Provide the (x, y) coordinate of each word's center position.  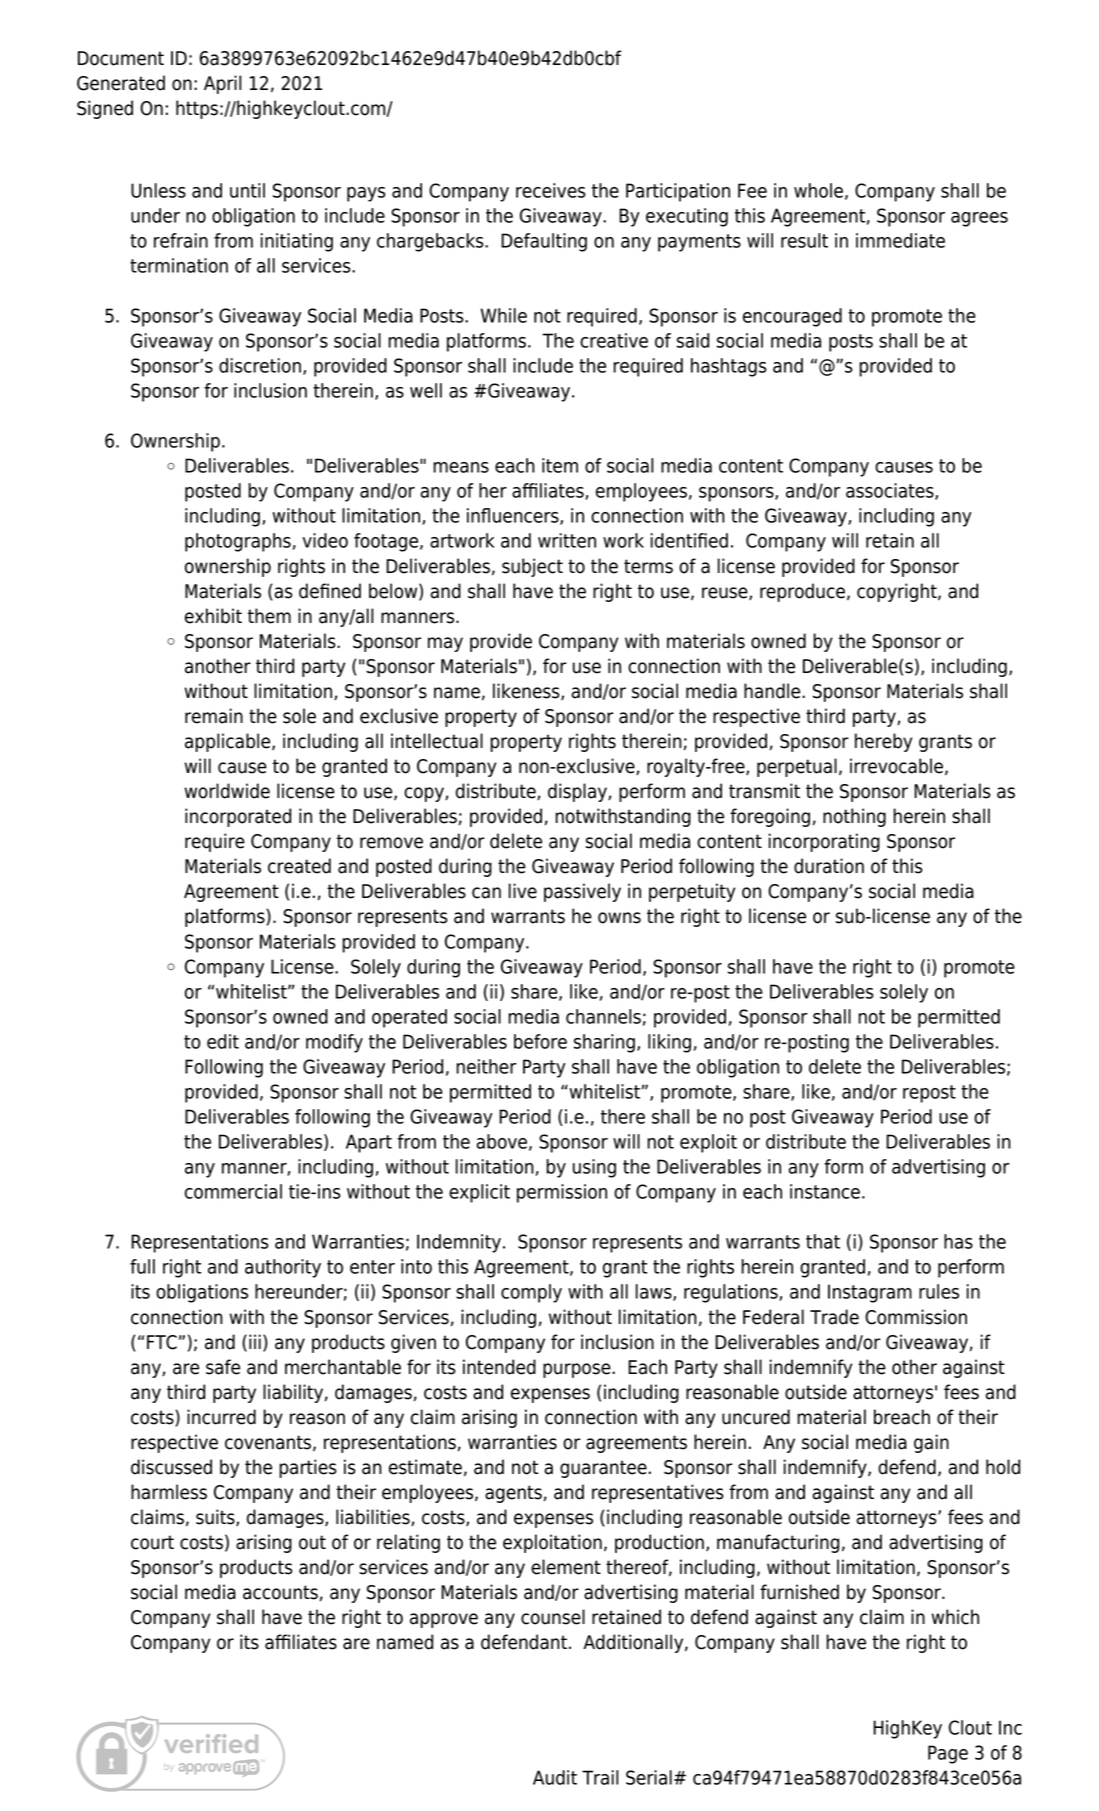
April (222, 84)
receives (551, 190)
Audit (555, 1777)
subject (532, 567)
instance (825, 1191)
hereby (883, 742)
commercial (233, 1191)
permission (562, 1193)
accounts (280, 1592)
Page (948, 1754)
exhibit (213, 616)
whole (818, 190)
